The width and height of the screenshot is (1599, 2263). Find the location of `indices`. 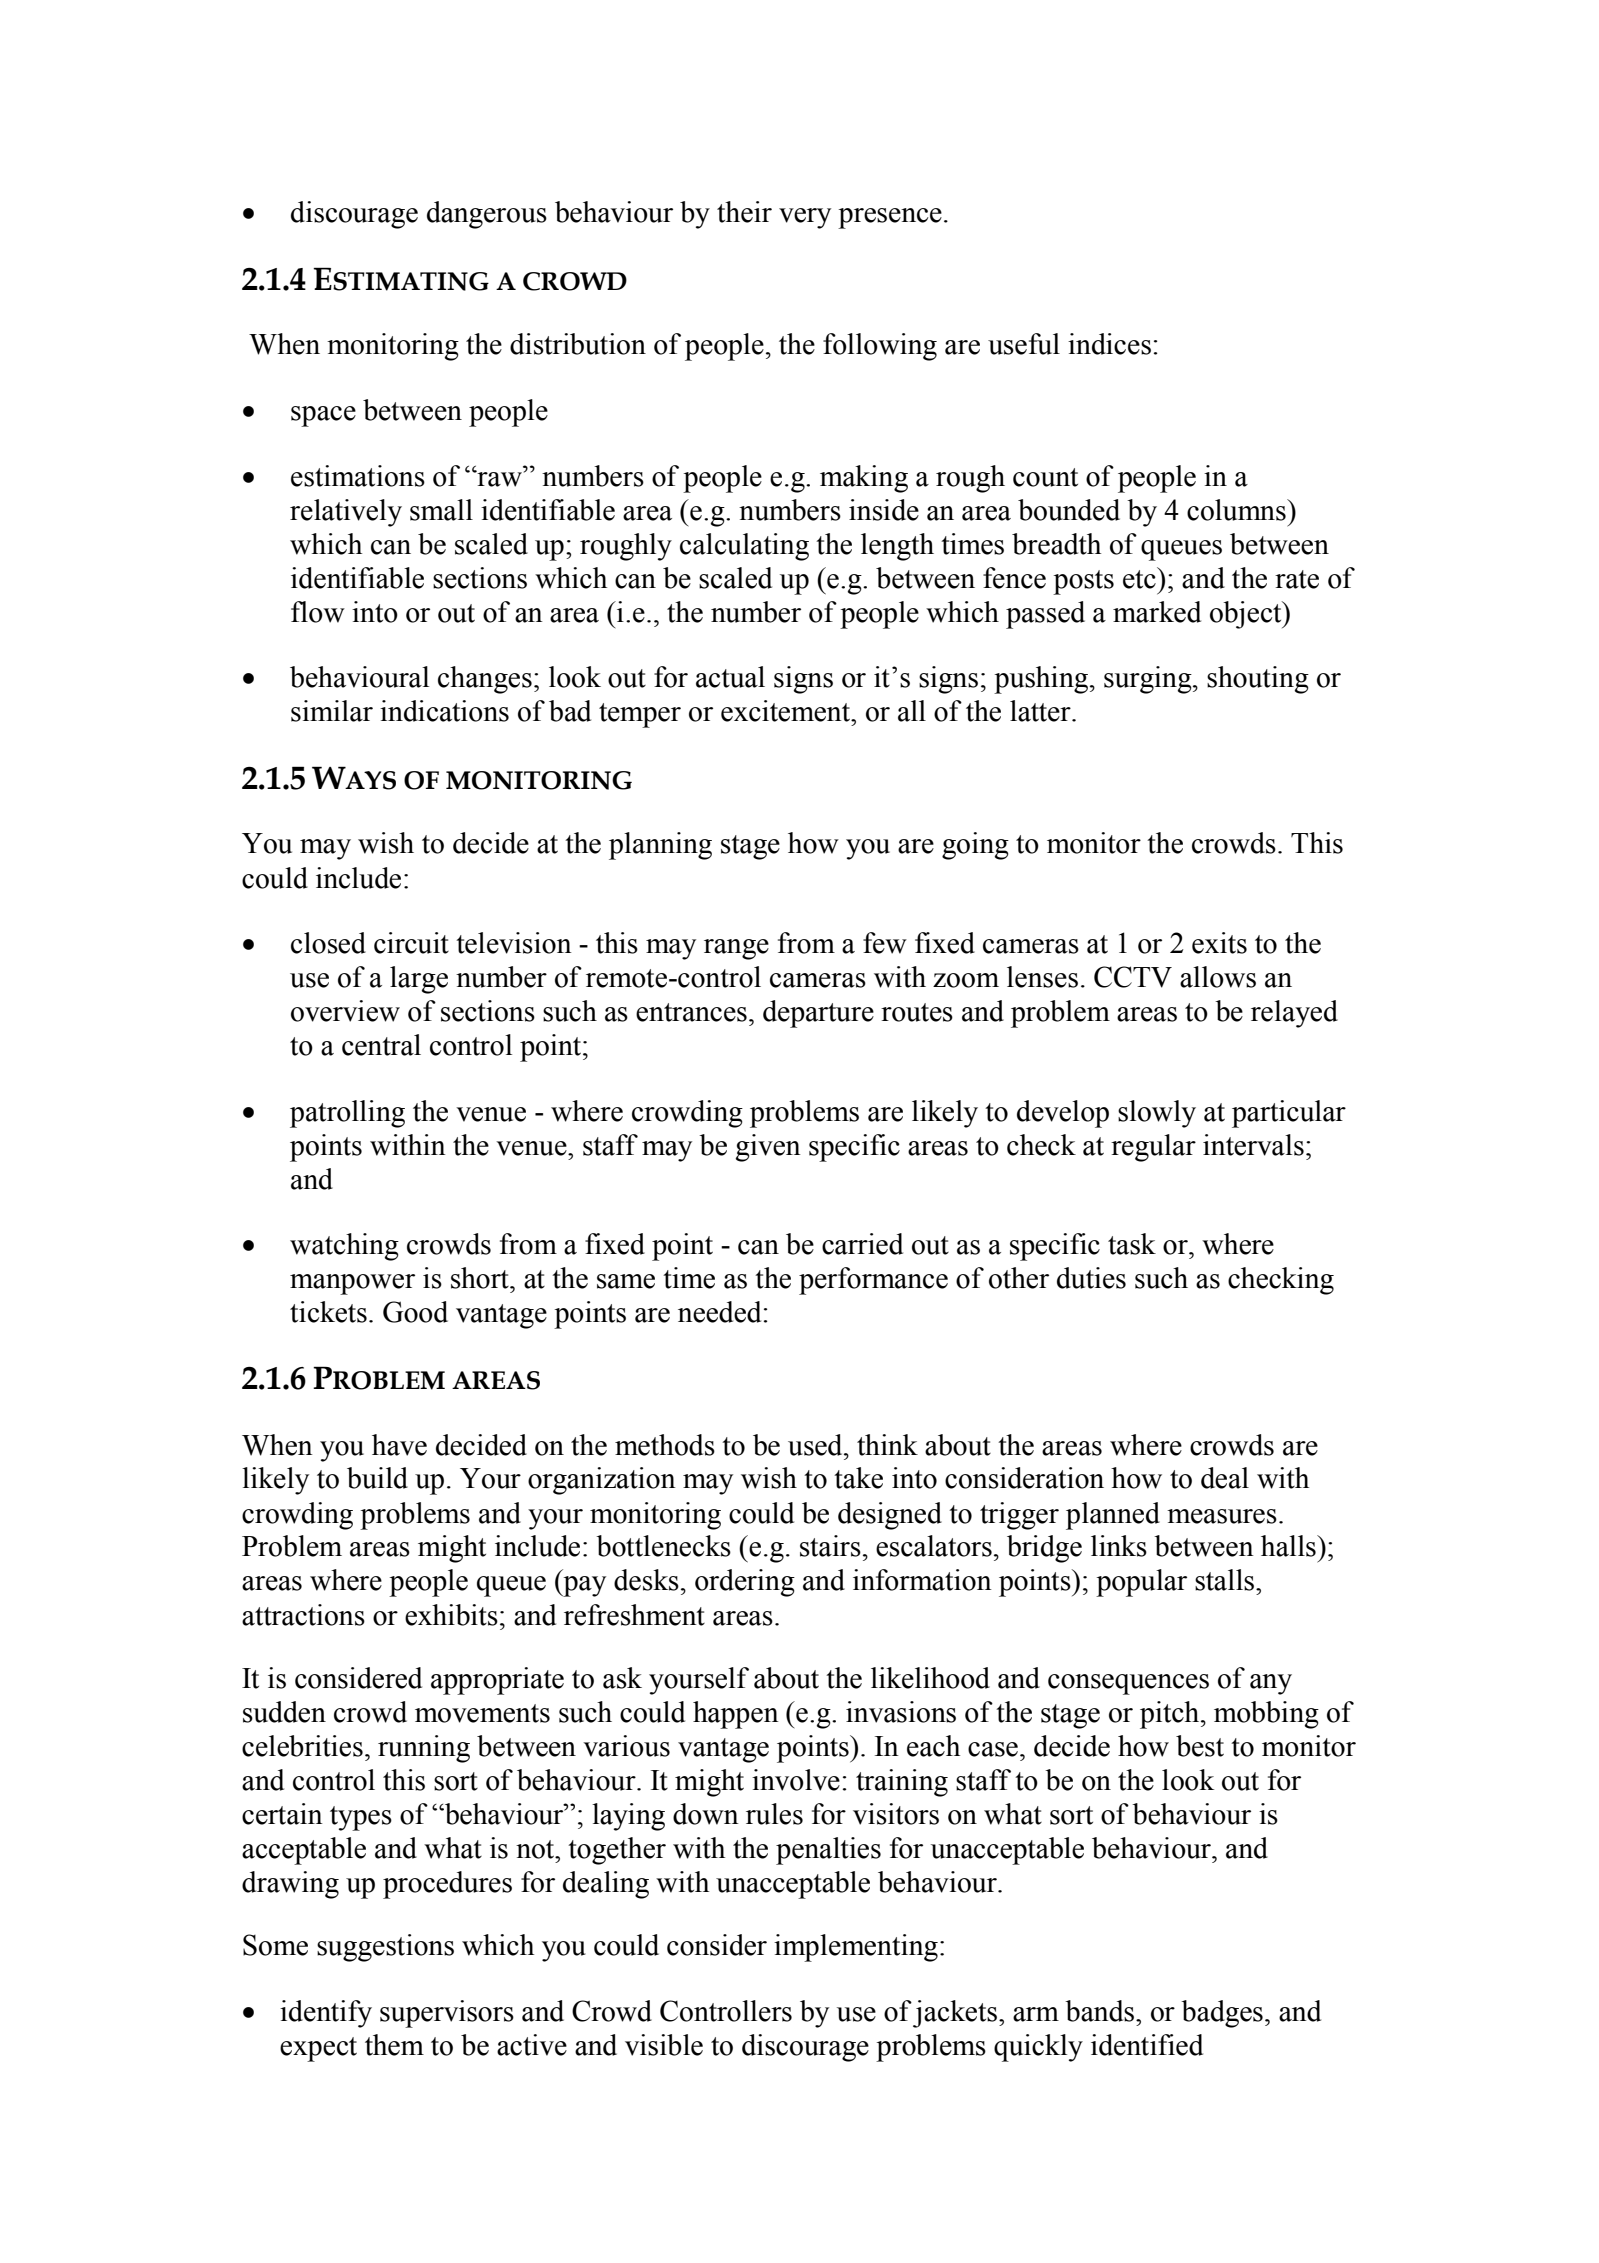

indices is located at coordinates (1109, 344).
